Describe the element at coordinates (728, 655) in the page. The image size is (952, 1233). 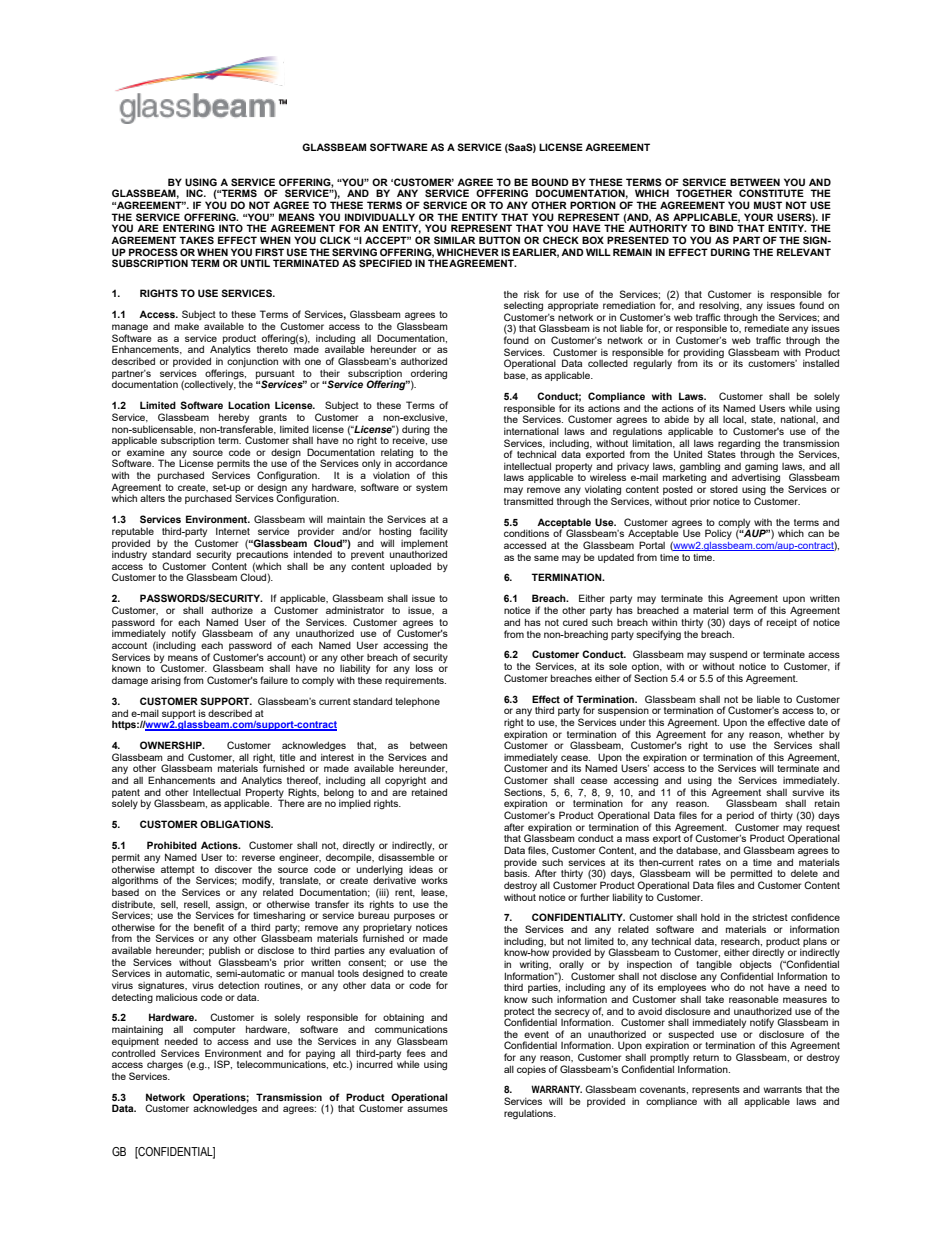
I see `suspend` at that location.
